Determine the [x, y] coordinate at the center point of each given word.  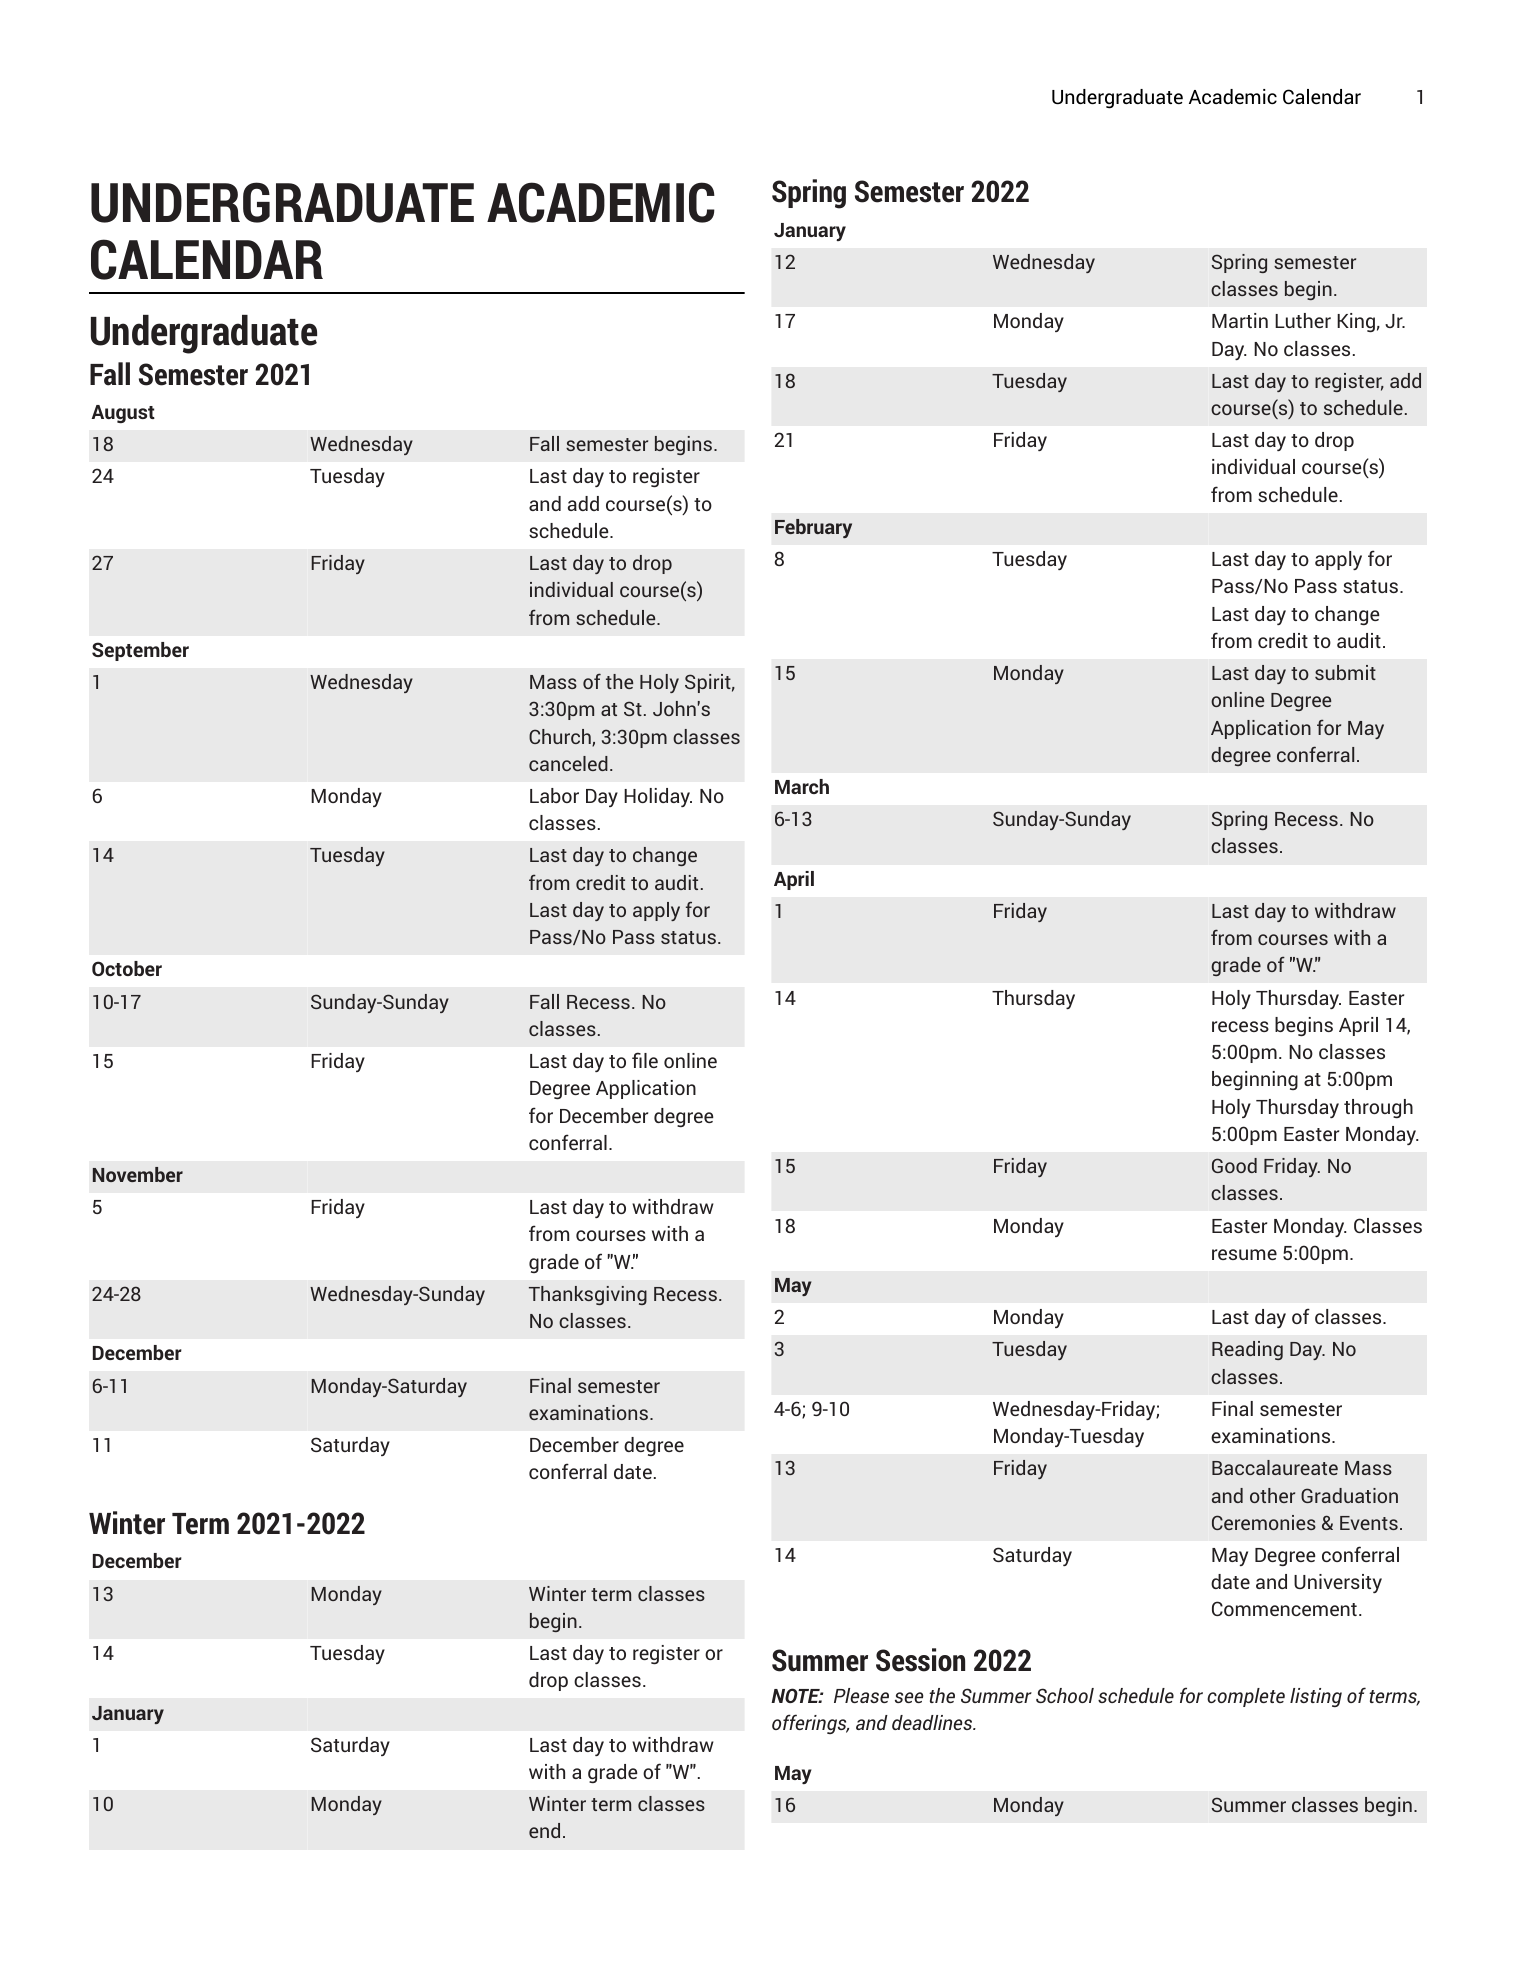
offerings [810, 1724]
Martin [1240, 320]
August [123, 414]
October [127, 968]
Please [861, 1695]
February [813, 528]
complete [1246, 1697]
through [1378, 1108]
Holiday [658, 797]
